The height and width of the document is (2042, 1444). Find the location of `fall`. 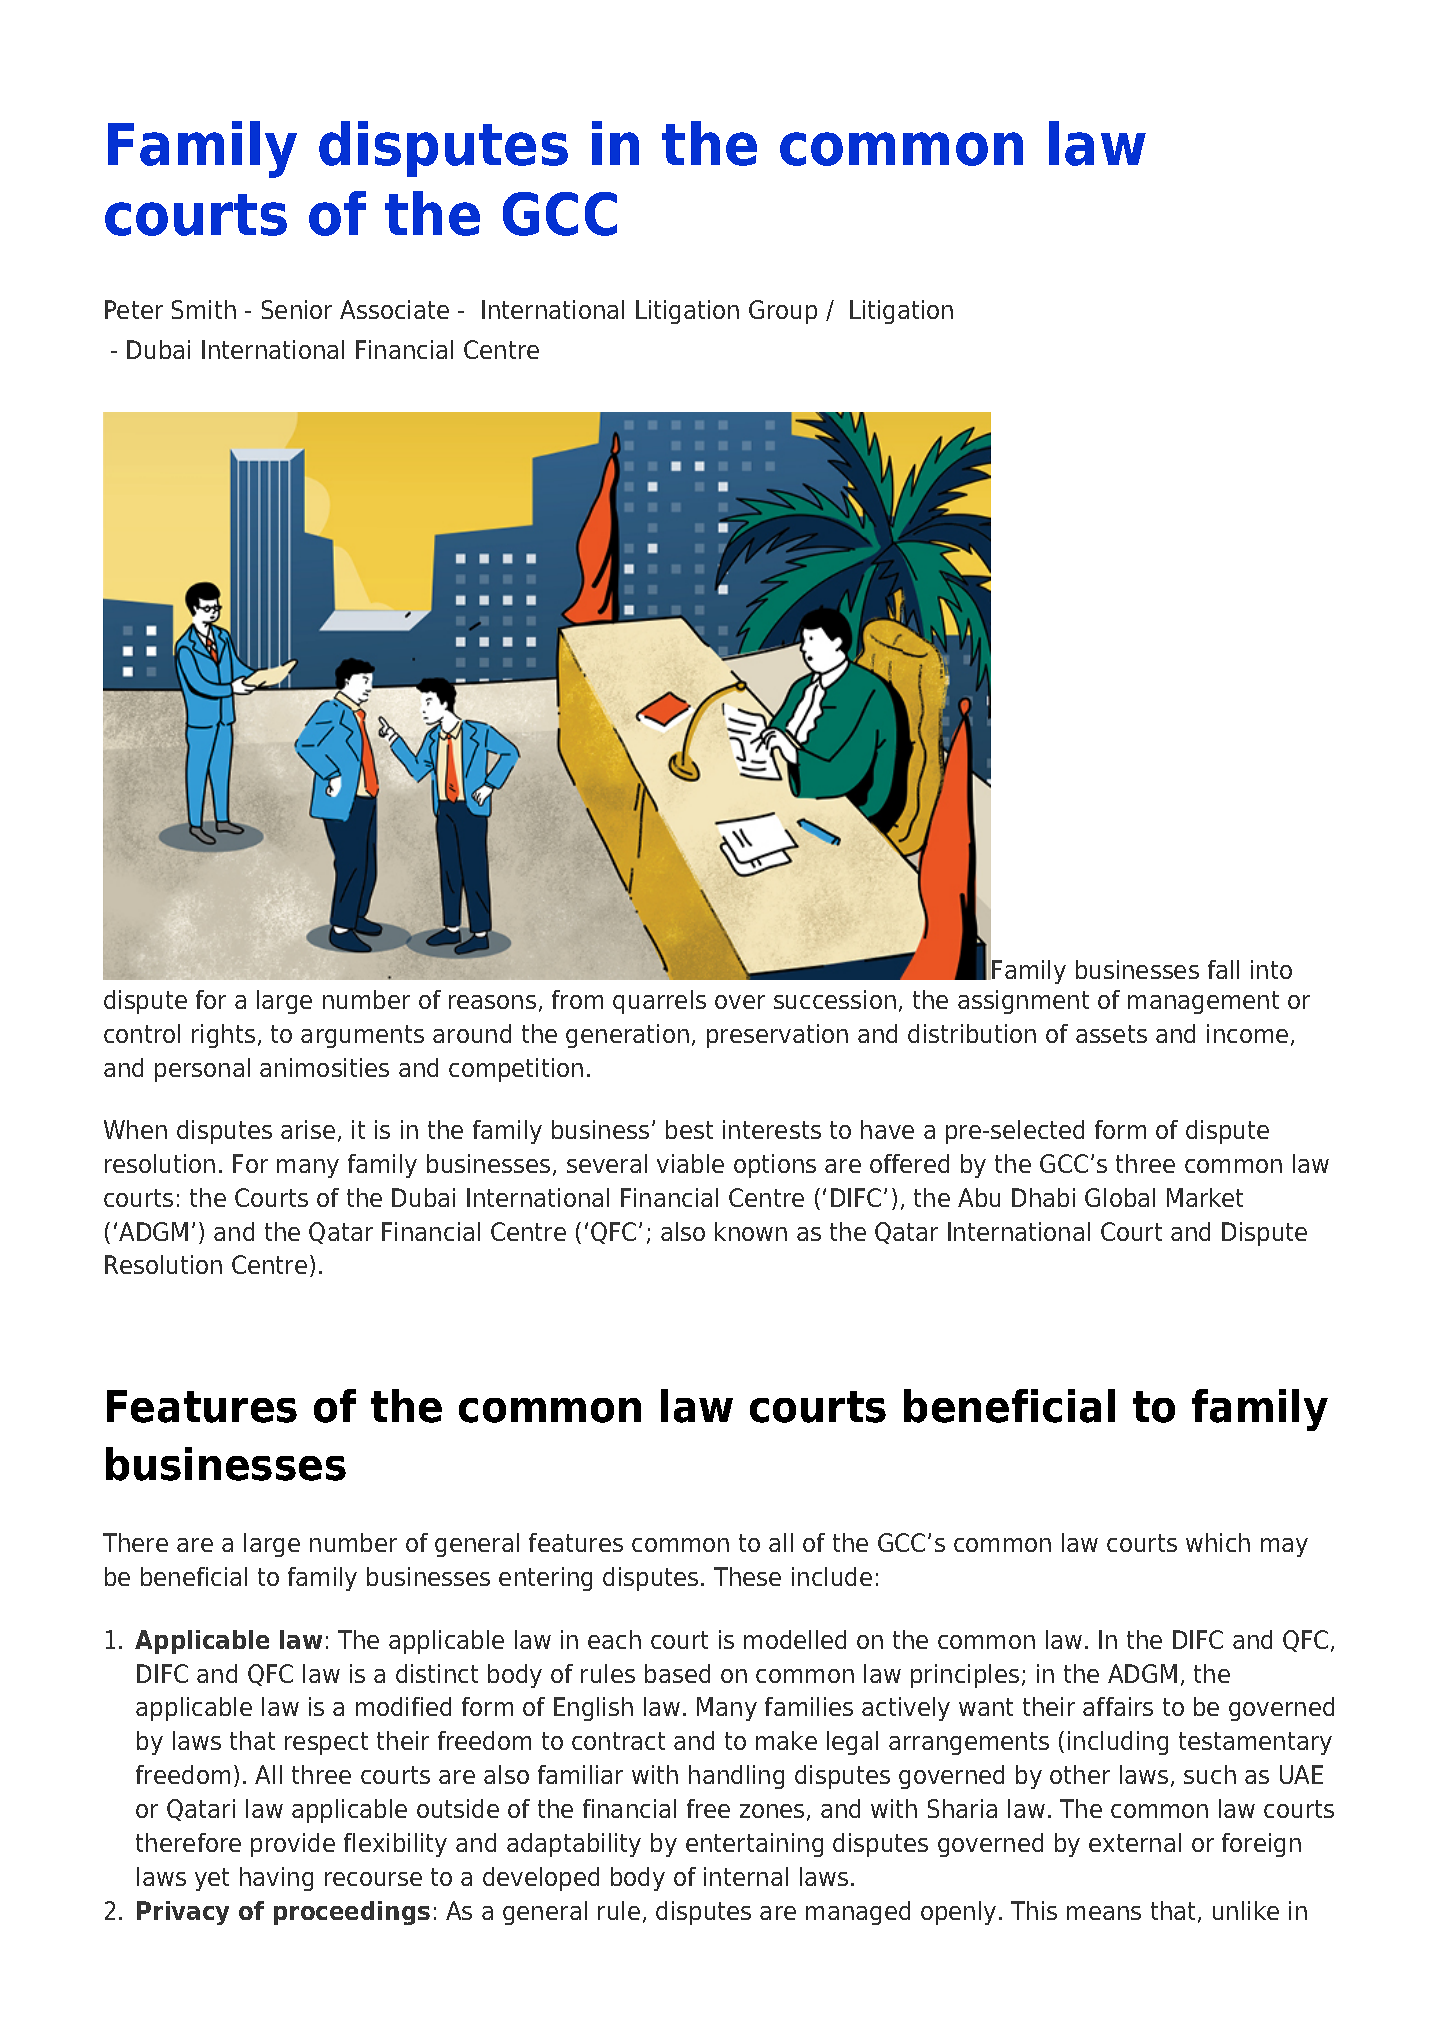

fall is located at coordinates (1223, 969).
